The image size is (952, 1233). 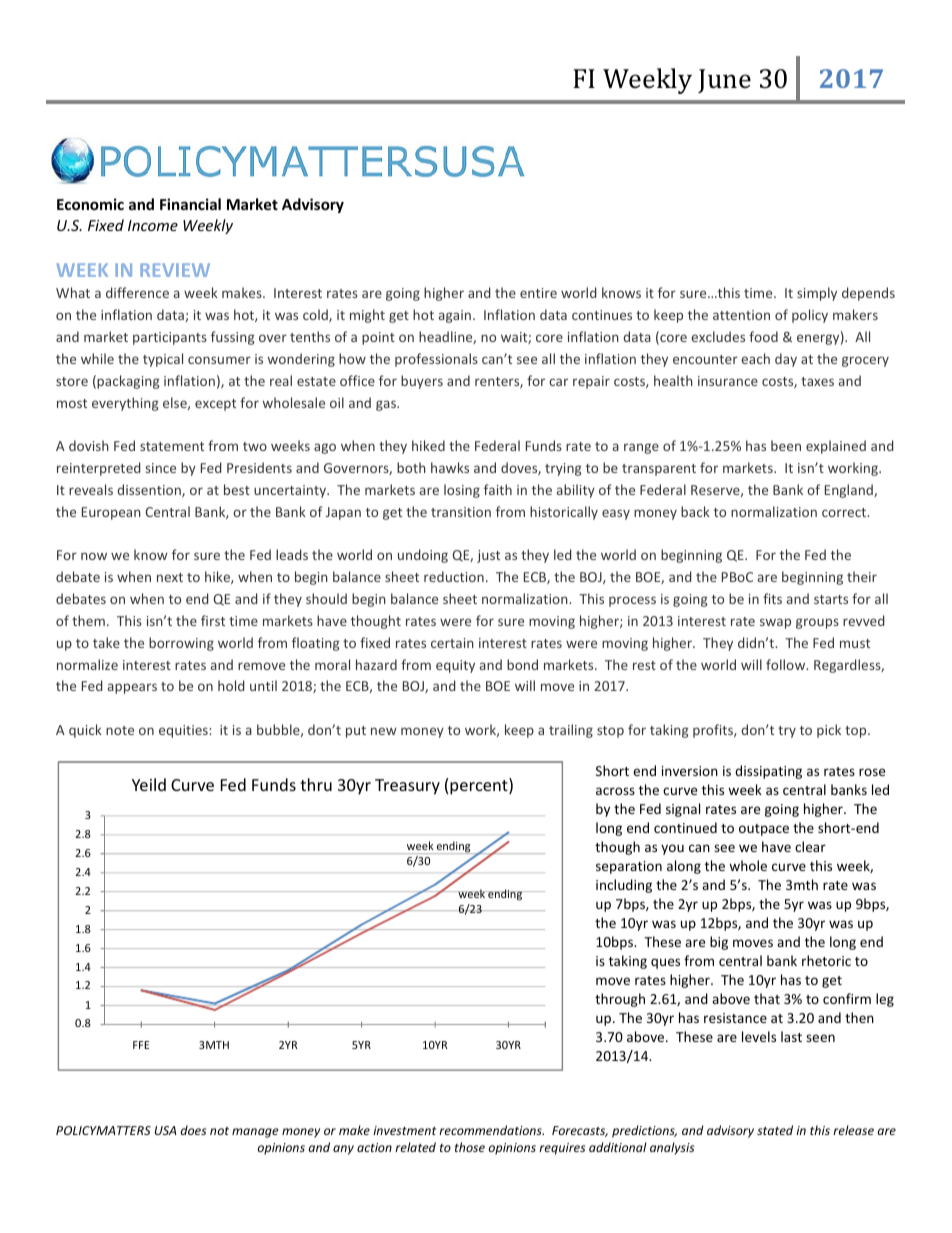 I want to click on Financial, so click(x=190, y=204).
